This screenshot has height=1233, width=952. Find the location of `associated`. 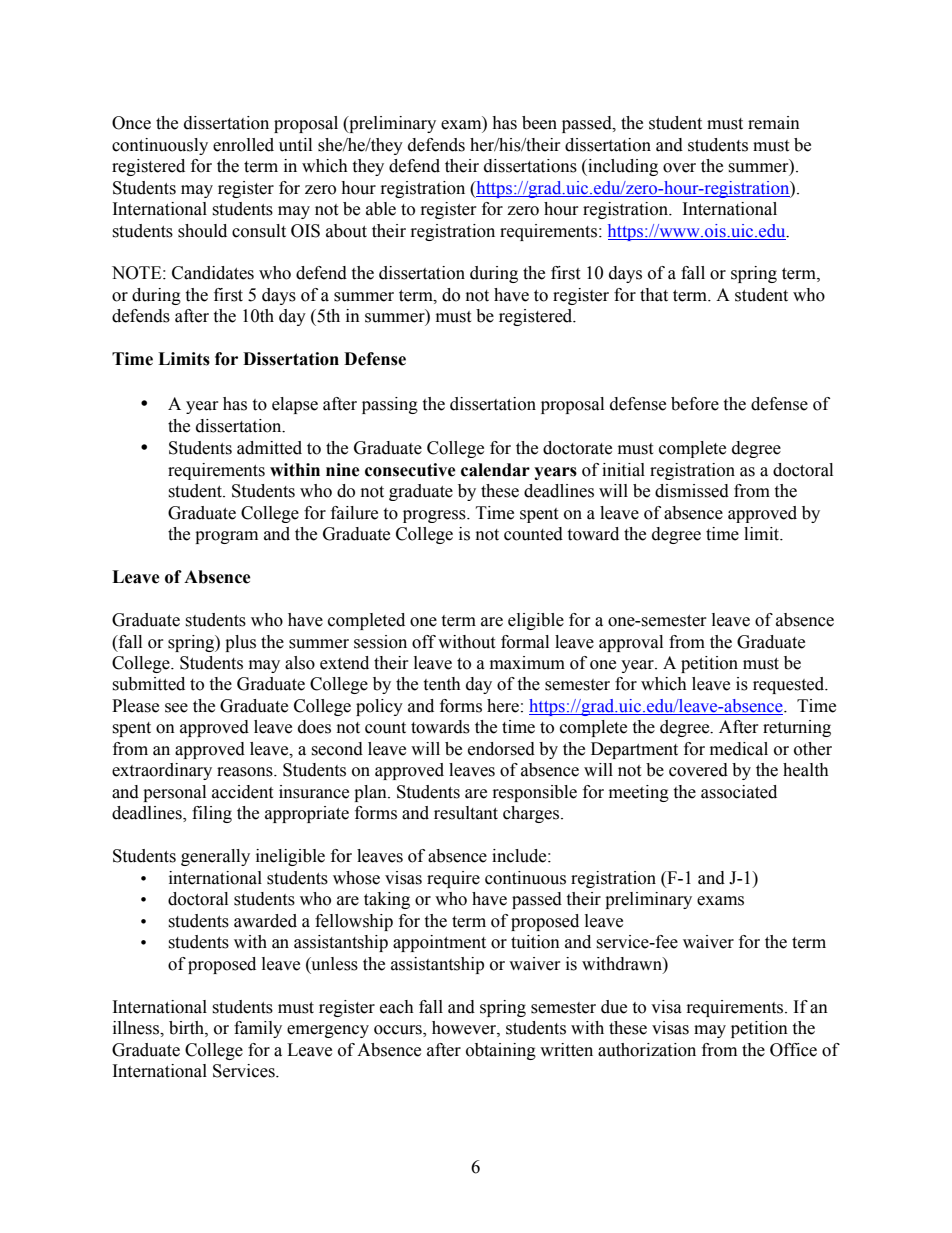

associated is located at coordinates (739, 792).
